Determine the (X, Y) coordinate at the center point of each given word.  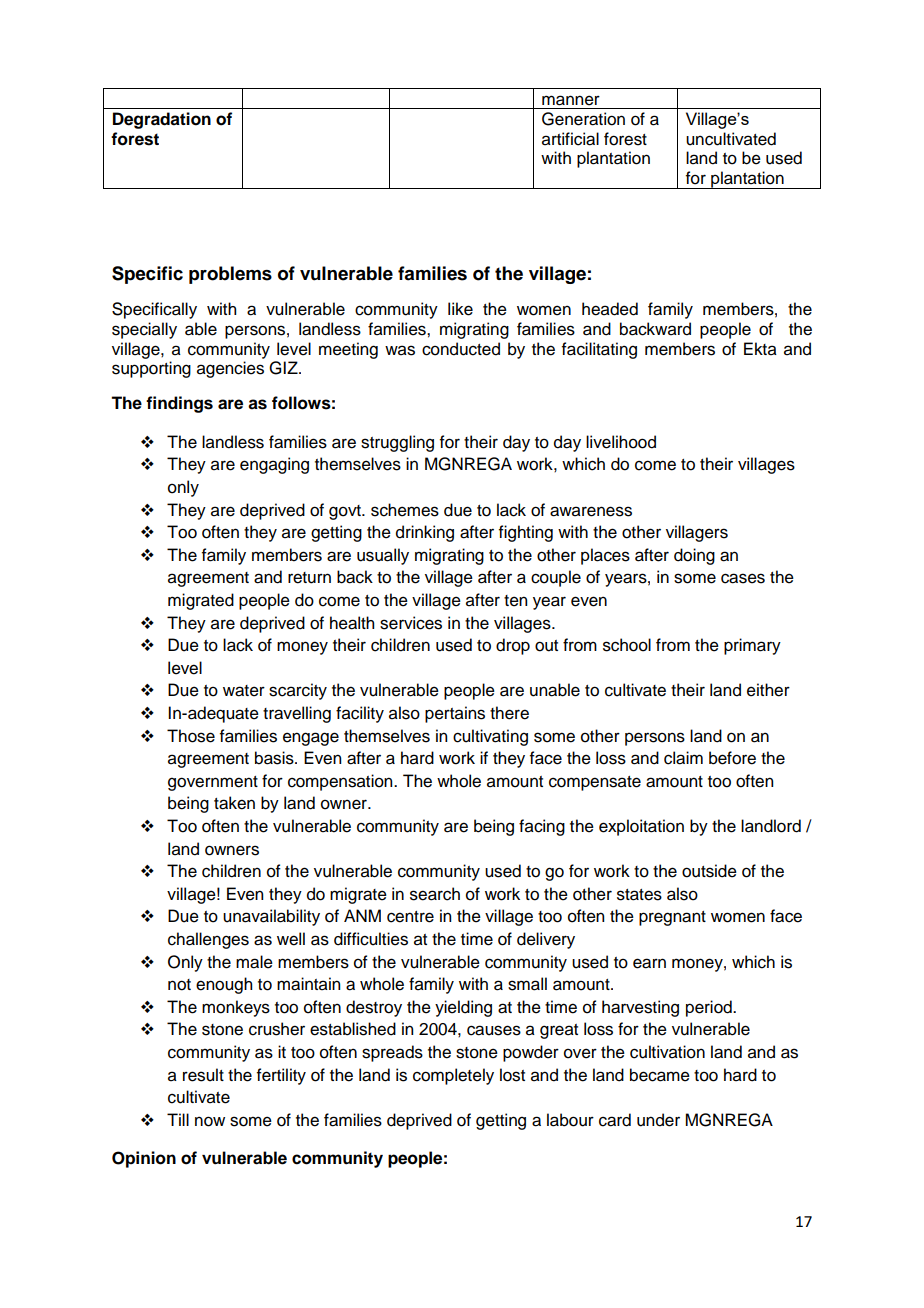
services (411, 623)
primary (752, 646)
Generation (583, 119)
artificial (570, 139)
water (244, 691)
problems (230, 275)
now (210, 1121)
